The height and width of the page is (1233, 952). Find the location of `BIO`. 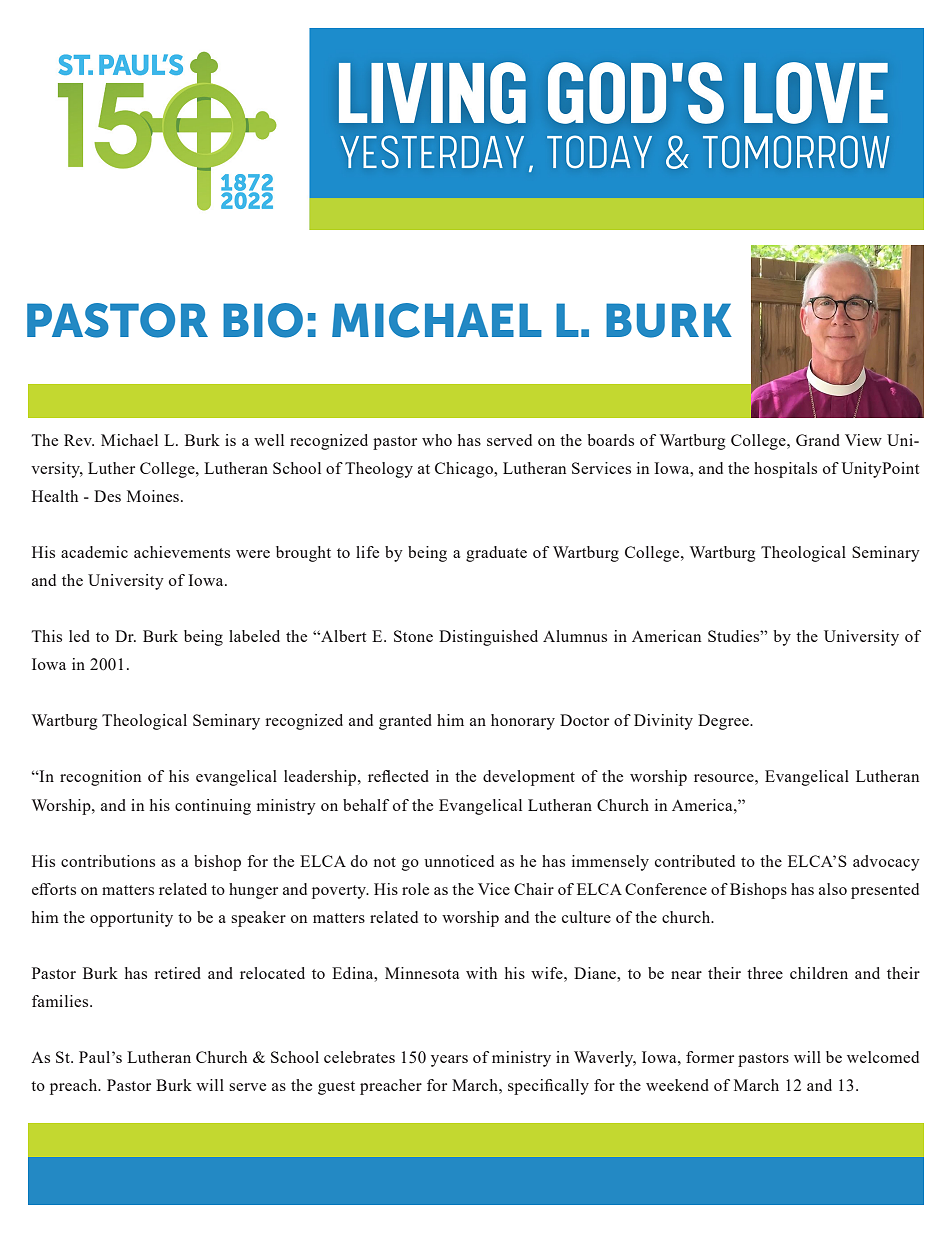

BIO is located at coordinates (263, 320).
